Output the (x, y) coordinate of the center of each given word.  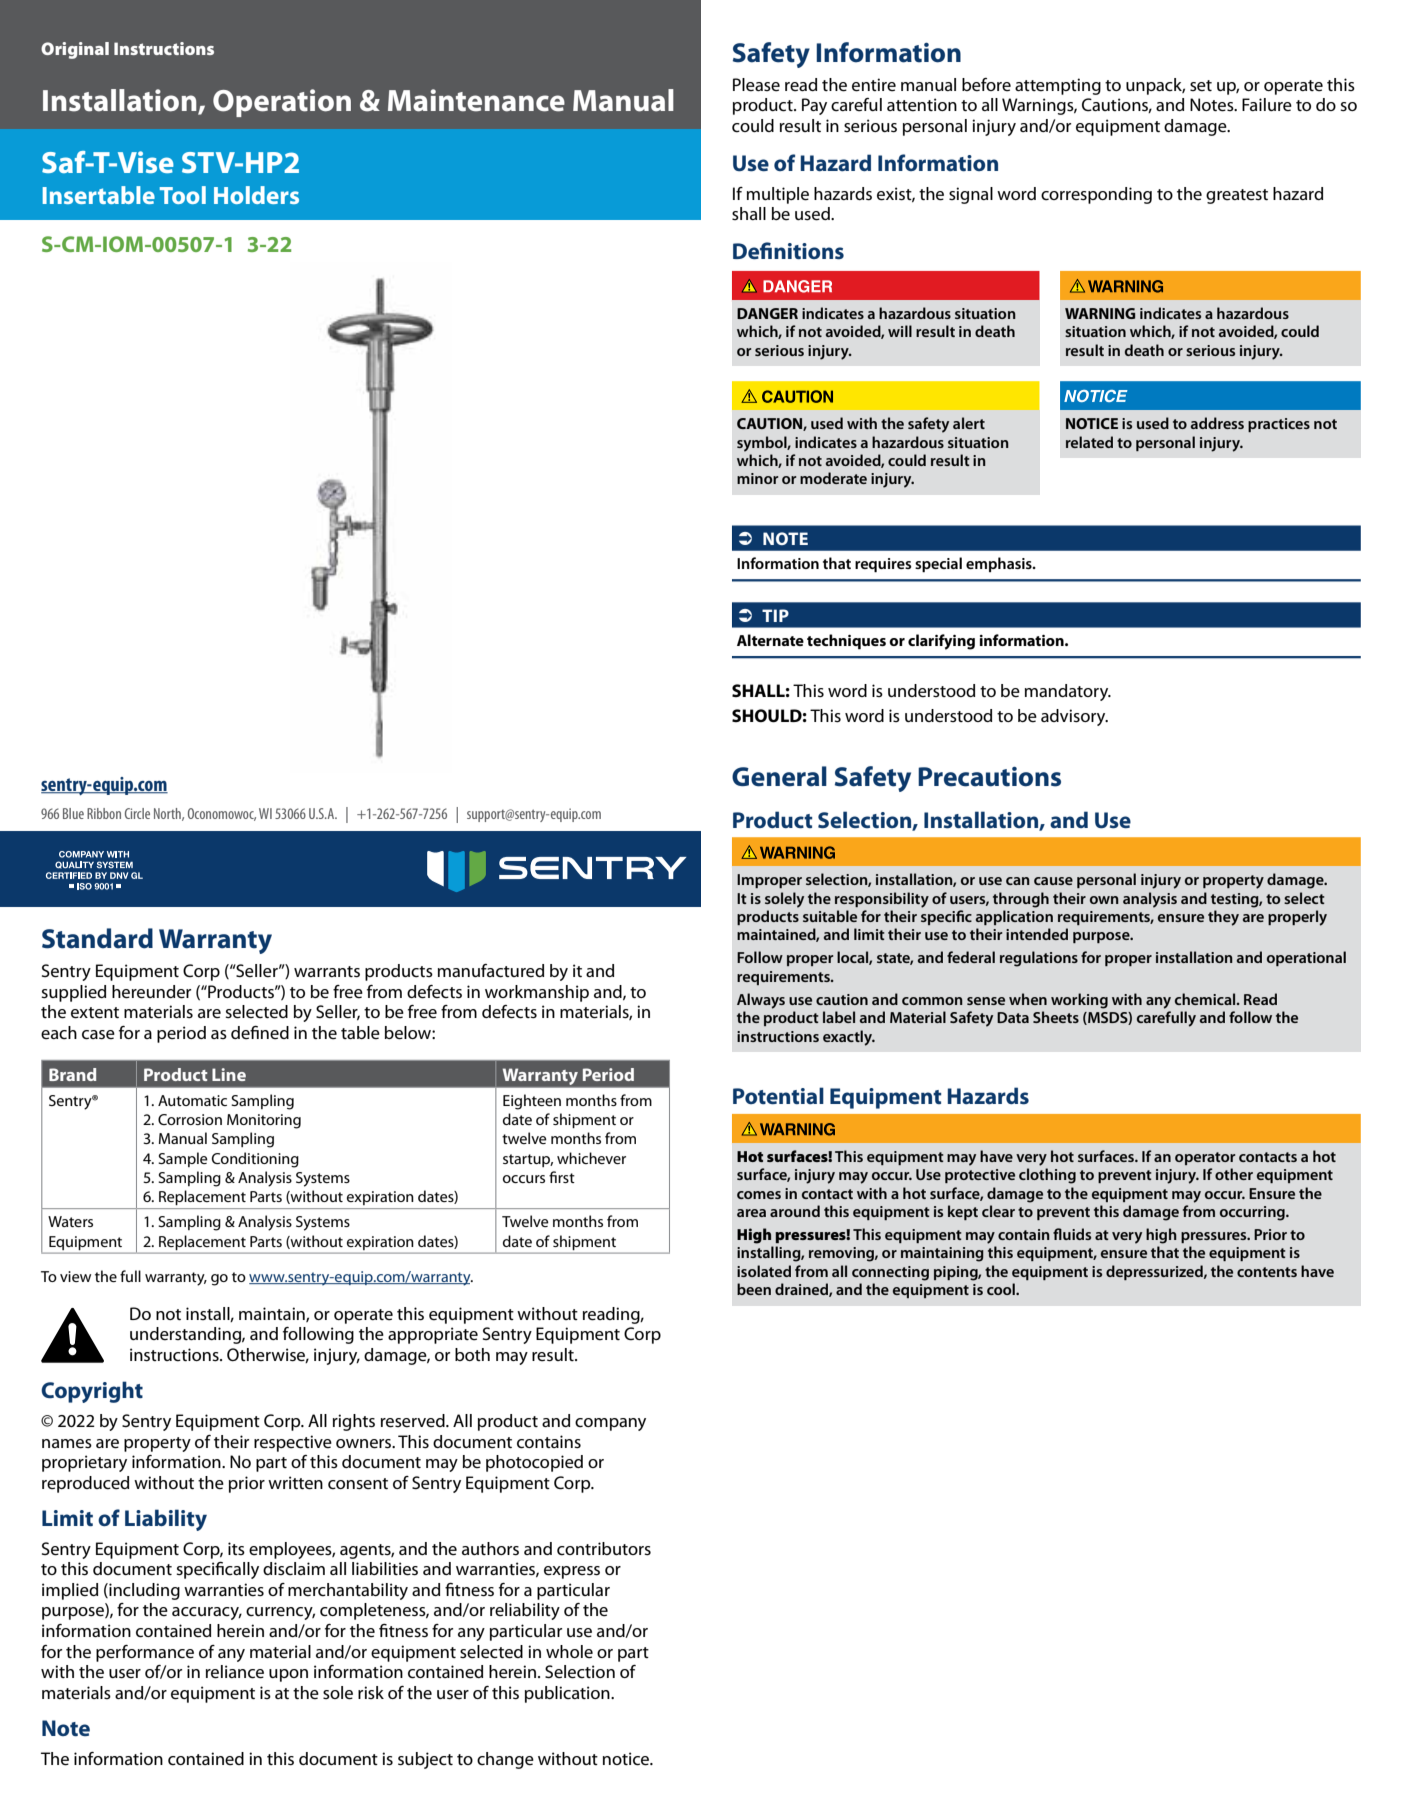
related (1089, 442)
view (75, 1276)
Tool (183, 195)
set (1201, 86)
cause (1053, 881)
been (754, 1289)
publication (568, 1694)
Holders (256, 195)
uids (1077, 1234)
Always (761, 1001)
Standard (97, 938)
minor (757, 478)
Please (756, 85)
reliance (235, 1672)
